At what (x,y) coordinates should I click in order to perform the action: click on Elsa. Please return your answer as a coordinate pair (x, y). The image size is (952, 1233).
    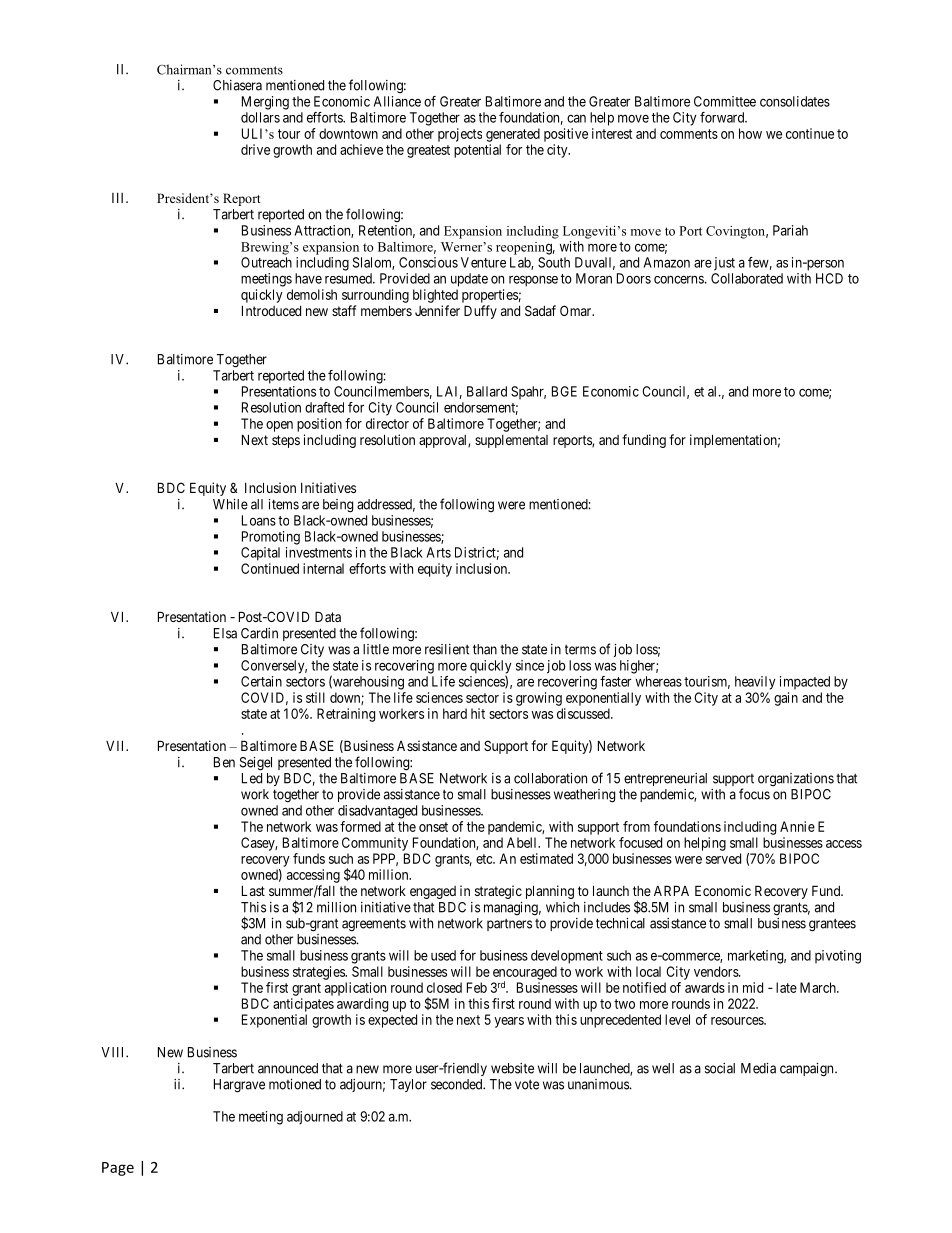
    Looking at the image, I should click on (225, 633).
